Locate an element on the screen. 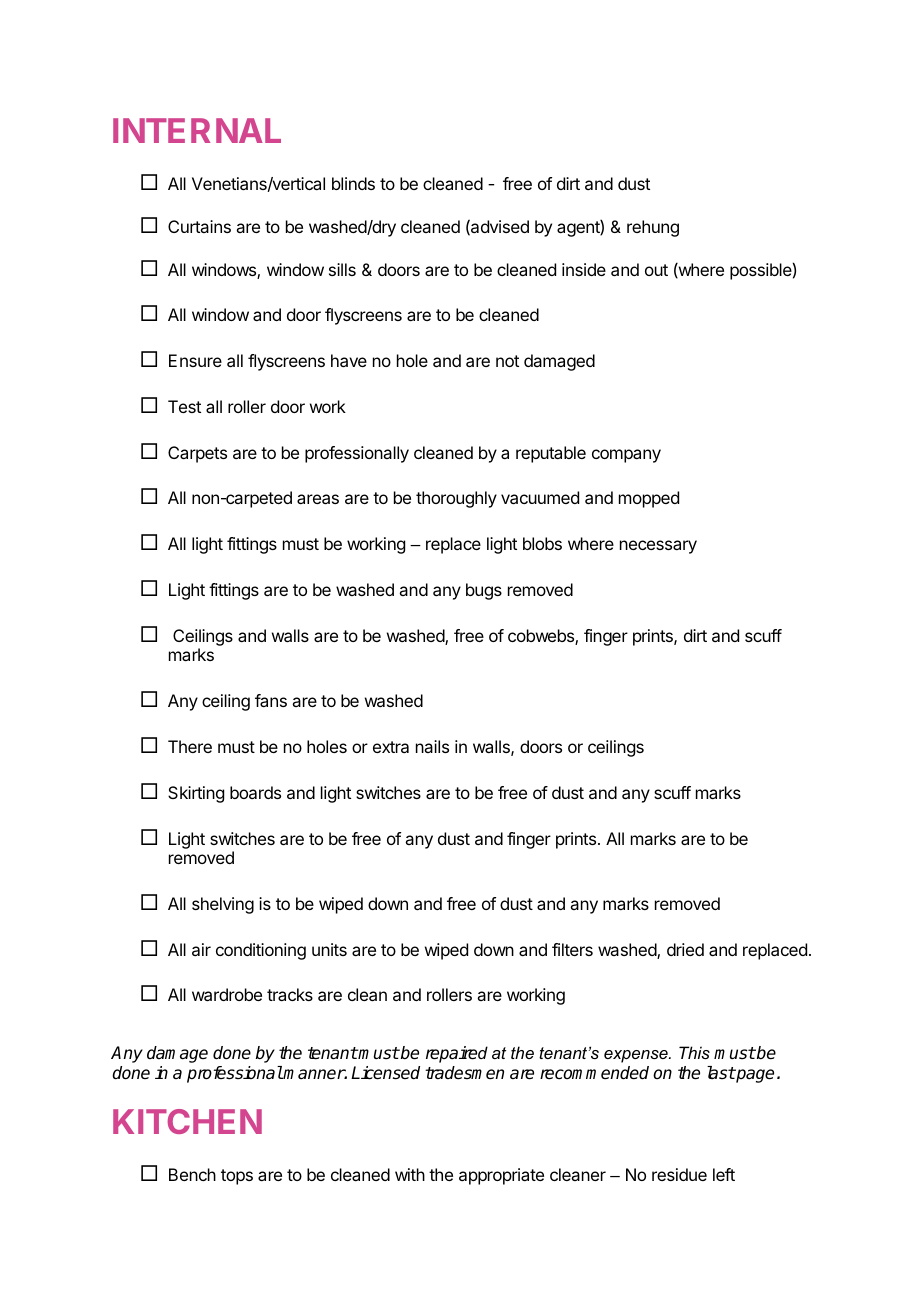  out is located at coordinates (656, 270).
